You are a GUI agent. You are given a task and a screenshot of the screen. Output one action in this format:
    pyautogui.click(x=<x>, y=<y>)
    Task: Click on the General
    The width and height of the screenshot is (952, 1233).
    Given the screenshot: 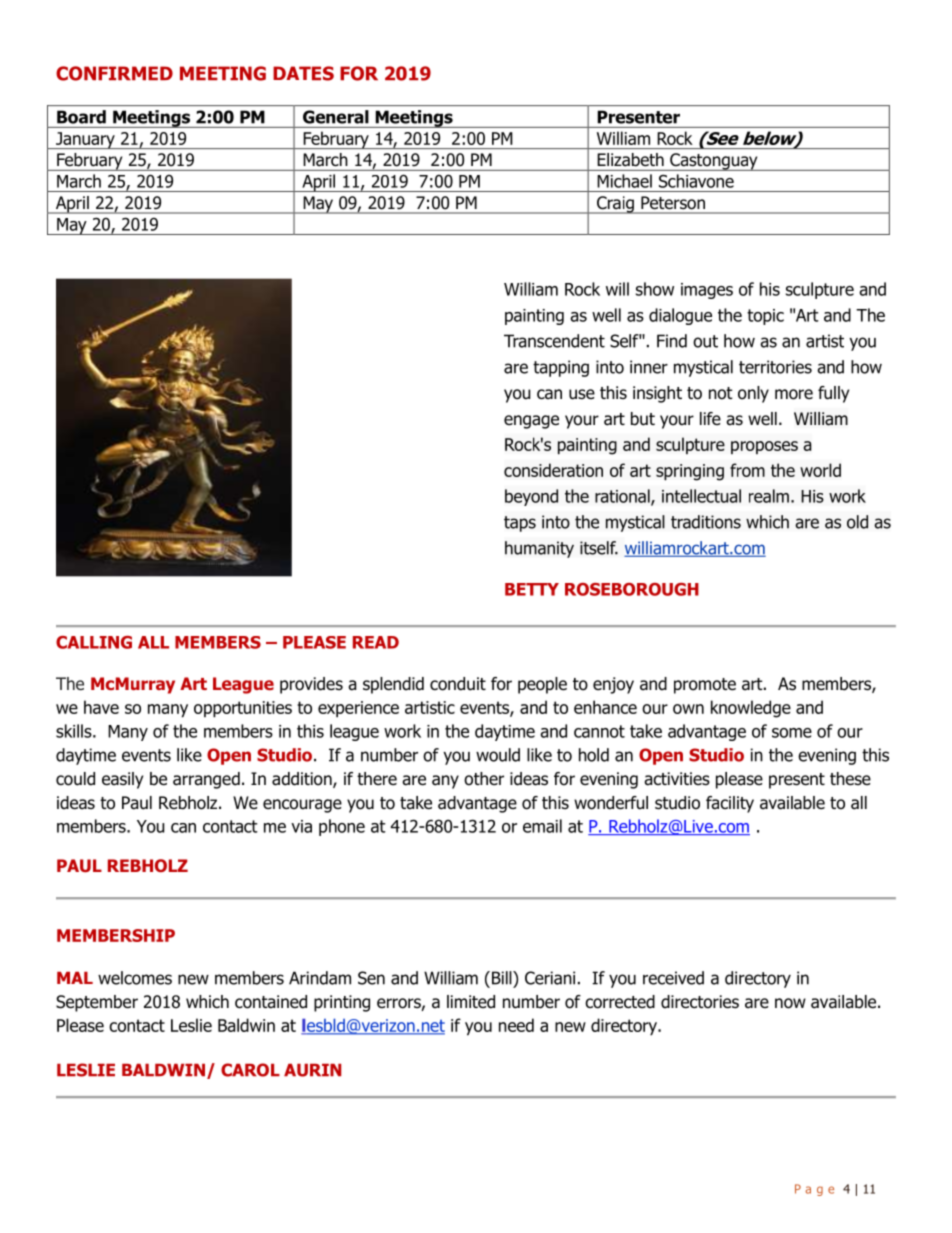 What is the action you would take?
    pyautogui.click(x=336, y=117)
